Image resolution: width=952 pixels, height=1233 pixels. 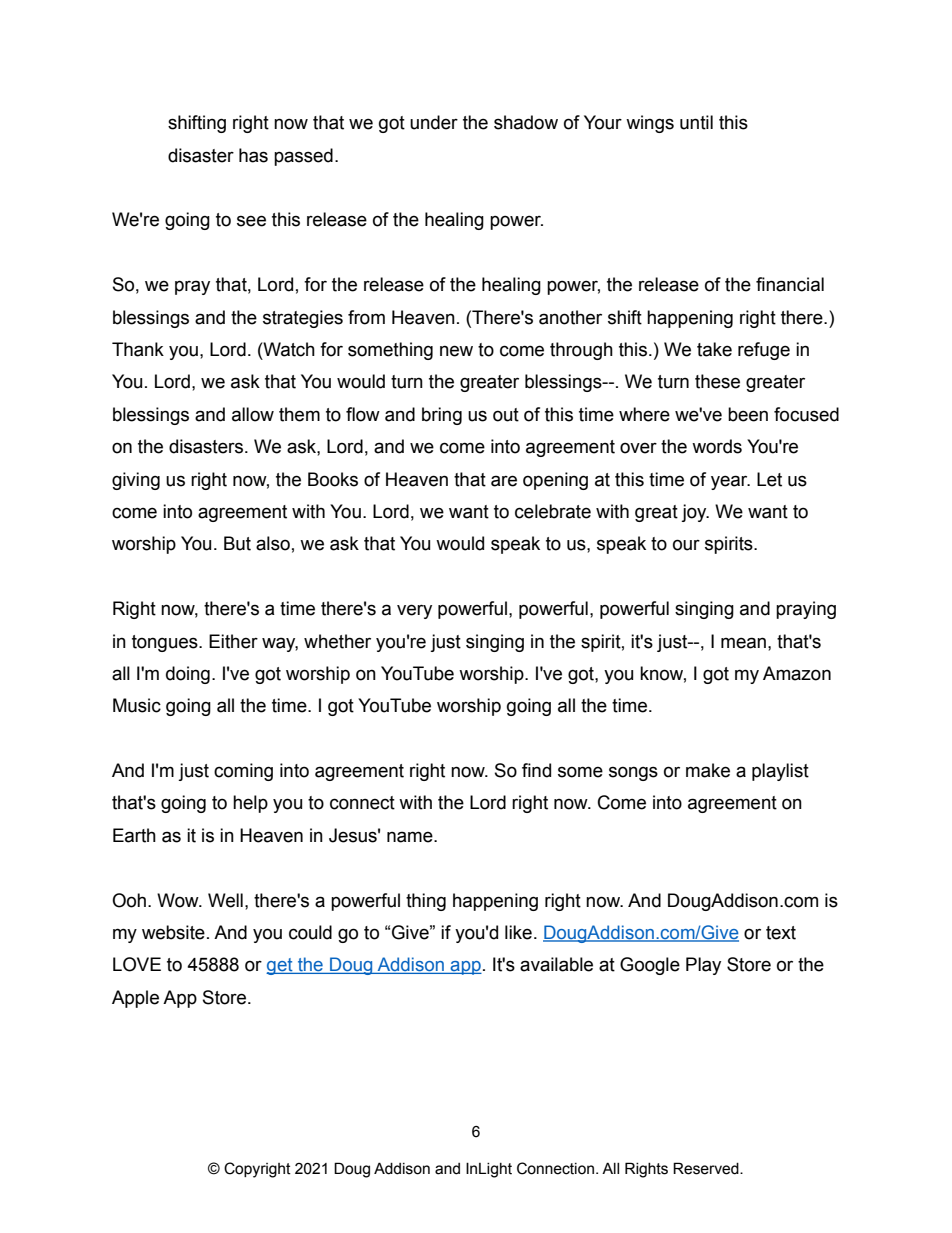 What do you see at coordinates (696, 122) in the screenshot?
I see `until` at bounding box center [696, 122].
